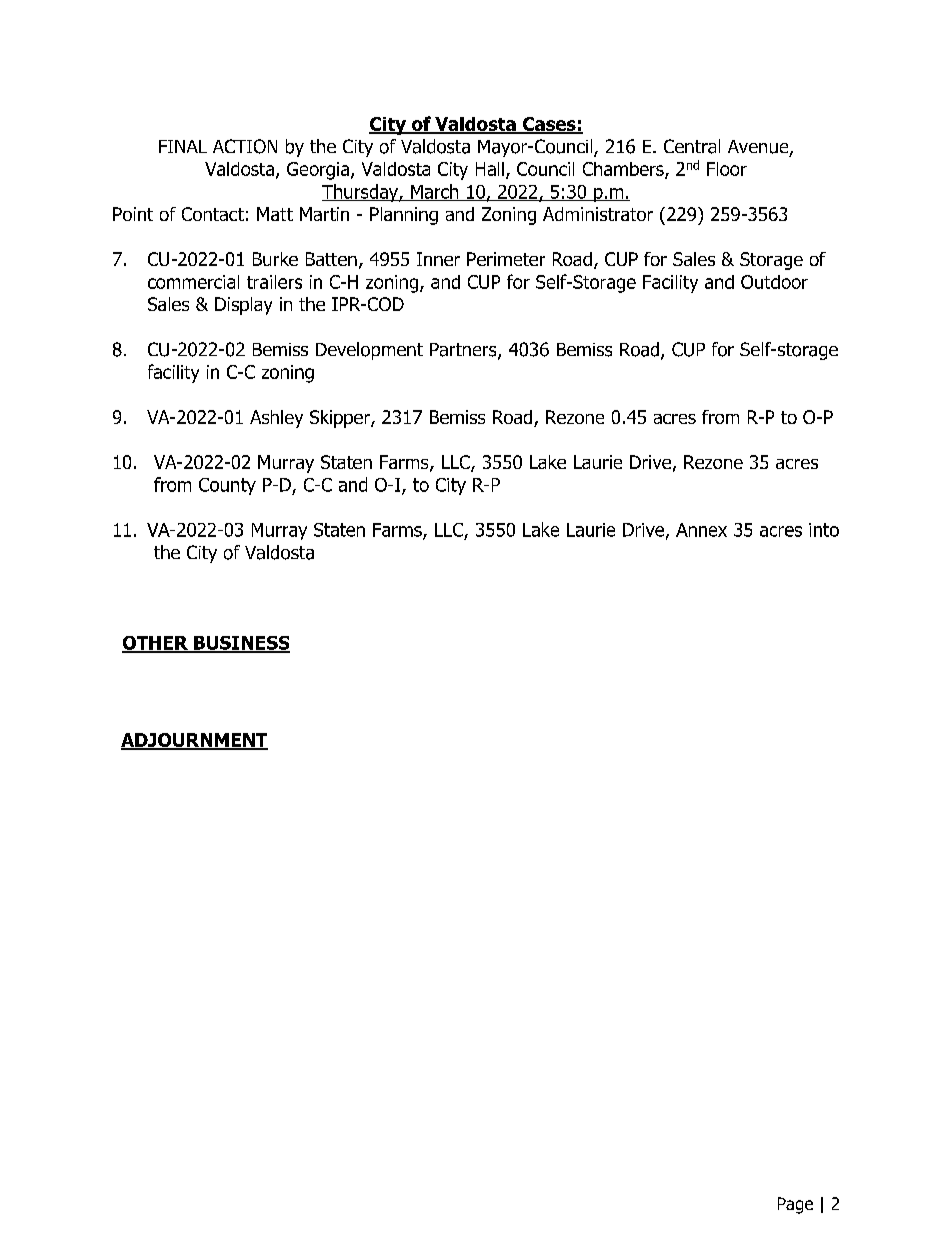  Describe the element at coordinates (795, 1205) in the document. I see `Page` at that location.
